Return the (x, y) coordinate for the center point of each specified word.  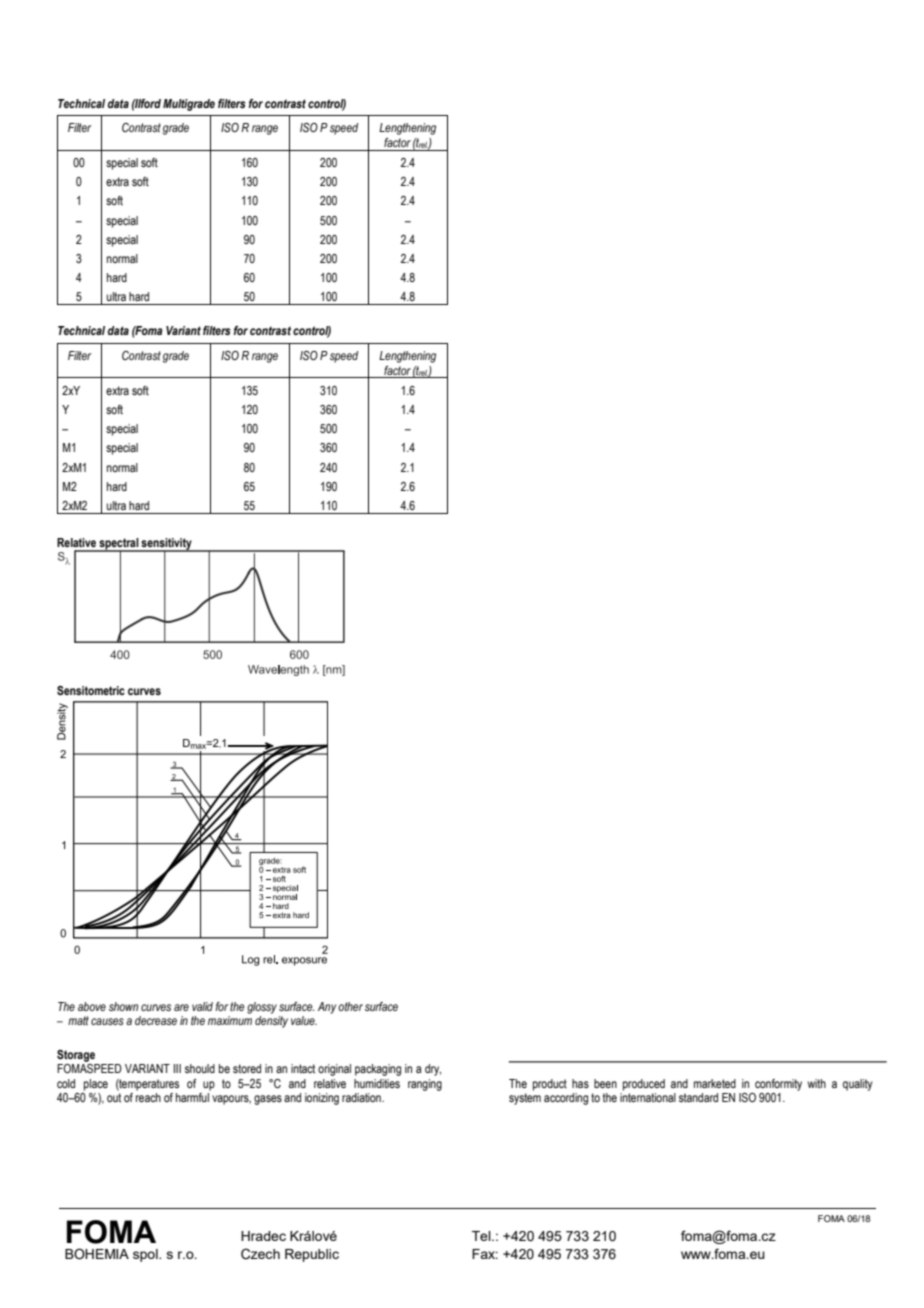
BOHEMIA (97, 1254)
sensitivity (167, 545)
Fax (485, 1254)
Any (327, 1008)
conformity (778, 1085)
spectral (119, 545)
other (350, 1006)
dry (433, 1070)
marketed (715, 1083)
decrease (156, 1020)
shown (123, 1006)
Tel (482, 1236)
